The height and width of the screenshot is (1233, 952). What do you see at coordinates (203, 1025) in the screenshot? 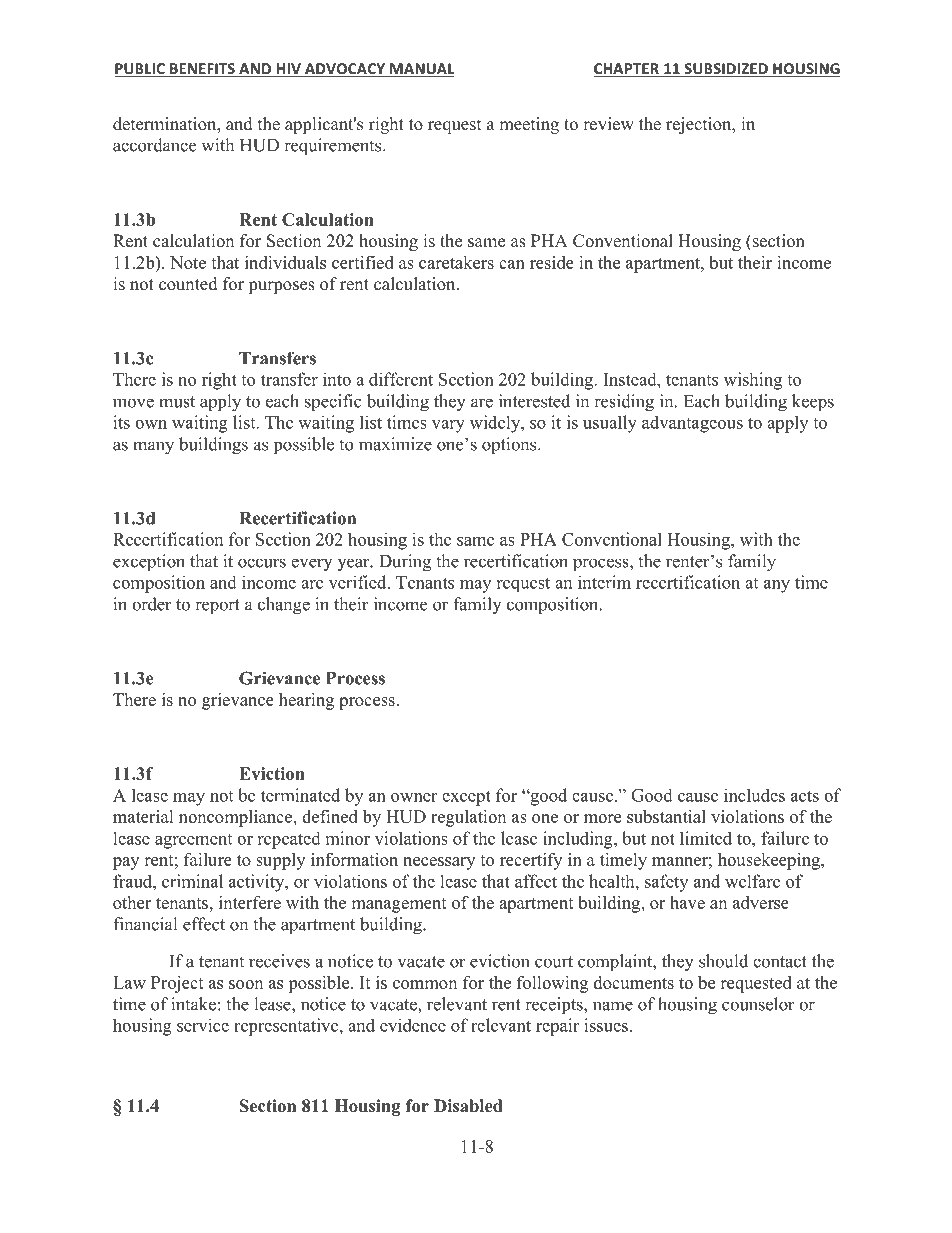
I see `service` at bounding box center [203, 1025].
